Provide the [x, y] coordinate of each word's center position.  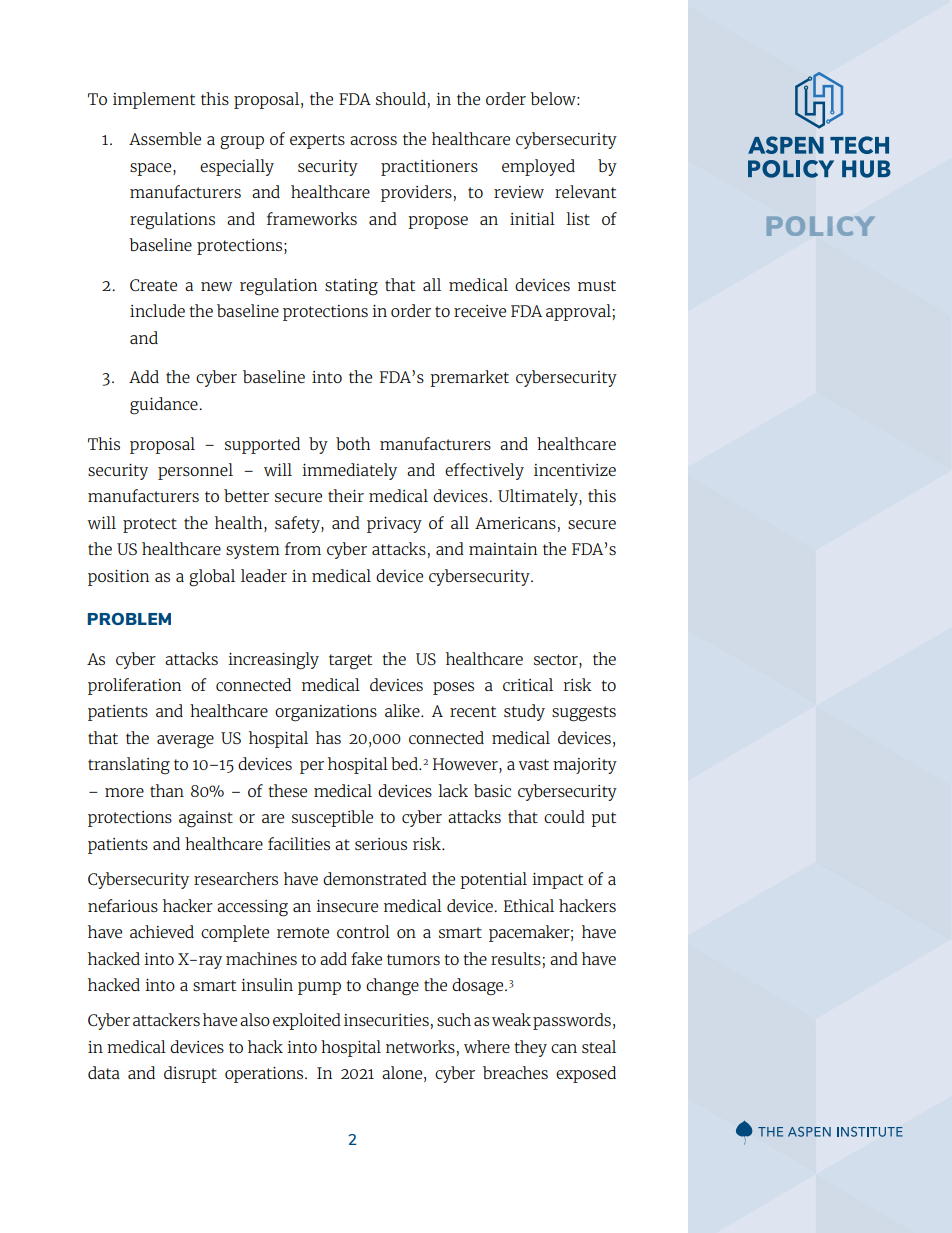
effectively [484, 471]
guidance [165, 406]
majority [585, 766]
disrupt [190, 1074]
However [466, 765]
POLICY [820, 226]
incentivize [575, 470]
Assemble [165, 138]
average [185, 742]
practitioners [429, 168]
